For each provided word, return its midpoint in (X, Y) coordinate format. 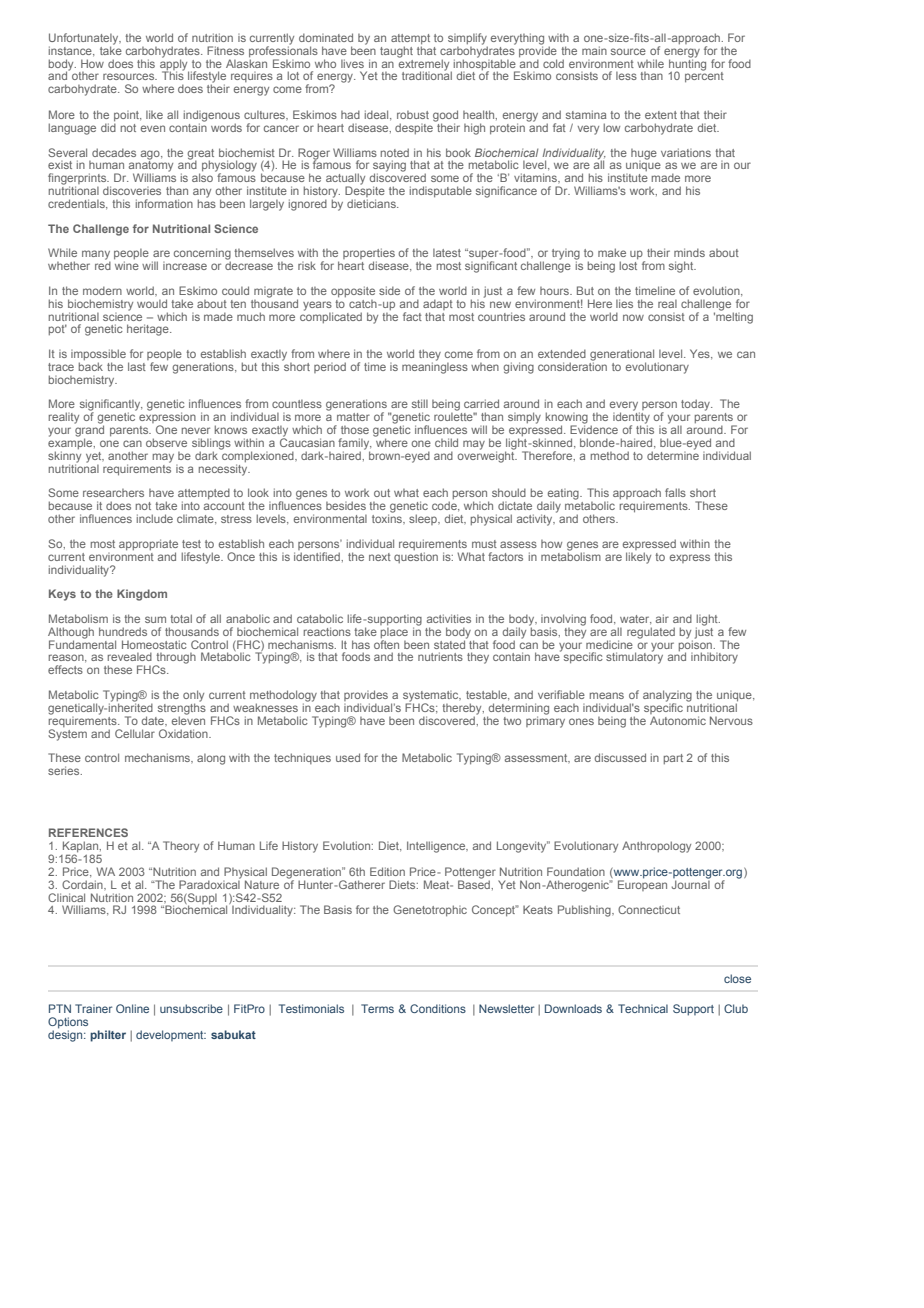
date (154, 720)
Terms (377, 1008)
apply (174, 64)
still (420, 403)
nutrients (440, 656)
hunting (687, 64)
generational (622, 356)
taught (396, 52)
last (137, 366)
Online (132, 1008)
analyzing (667, 697)
